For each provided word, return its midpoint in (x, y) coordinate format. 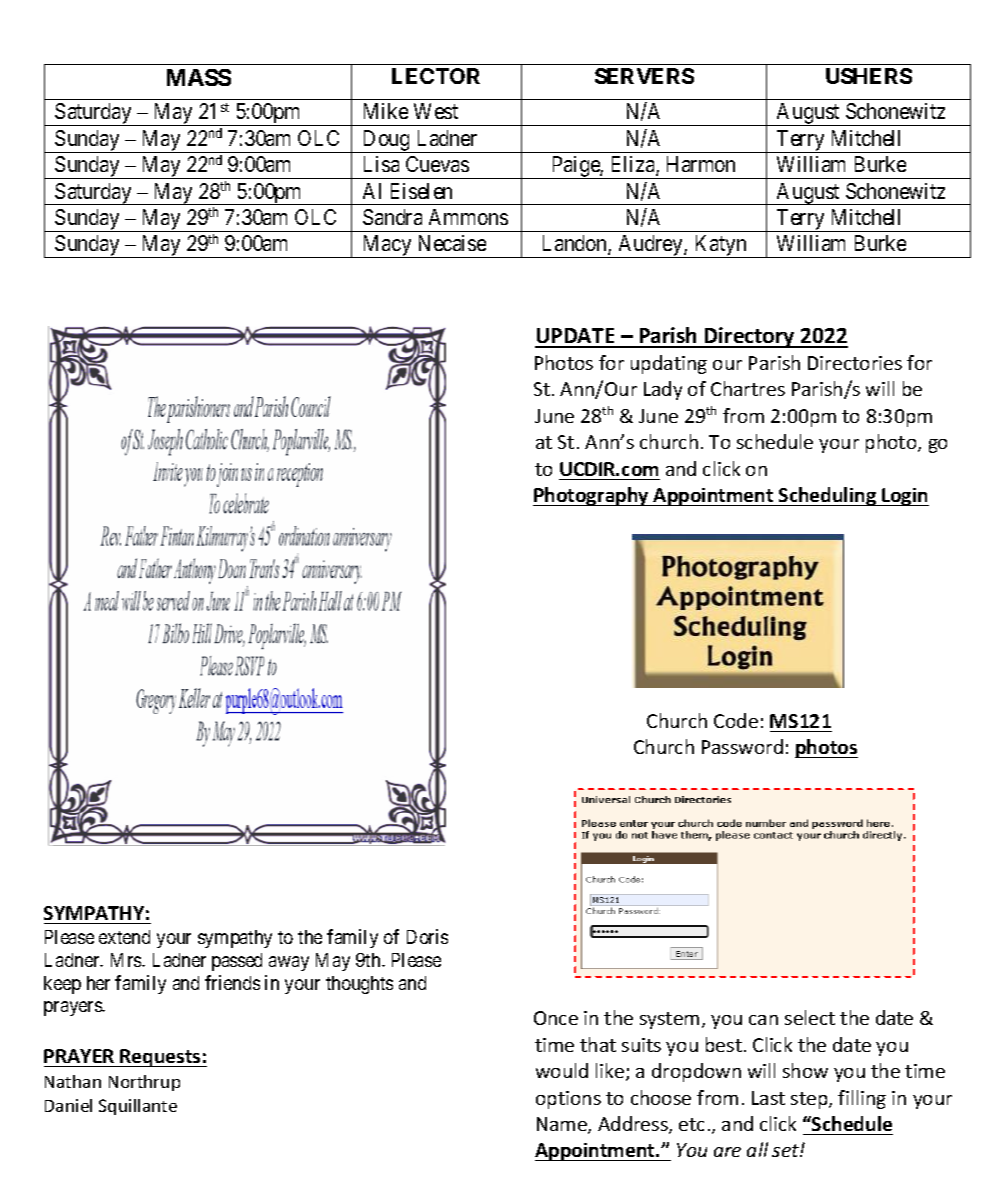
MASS (199, 77)
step (810, 1100)
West (436, 111)
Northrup (144, 1083)
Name (563, 1125)
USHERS (869, 76)
